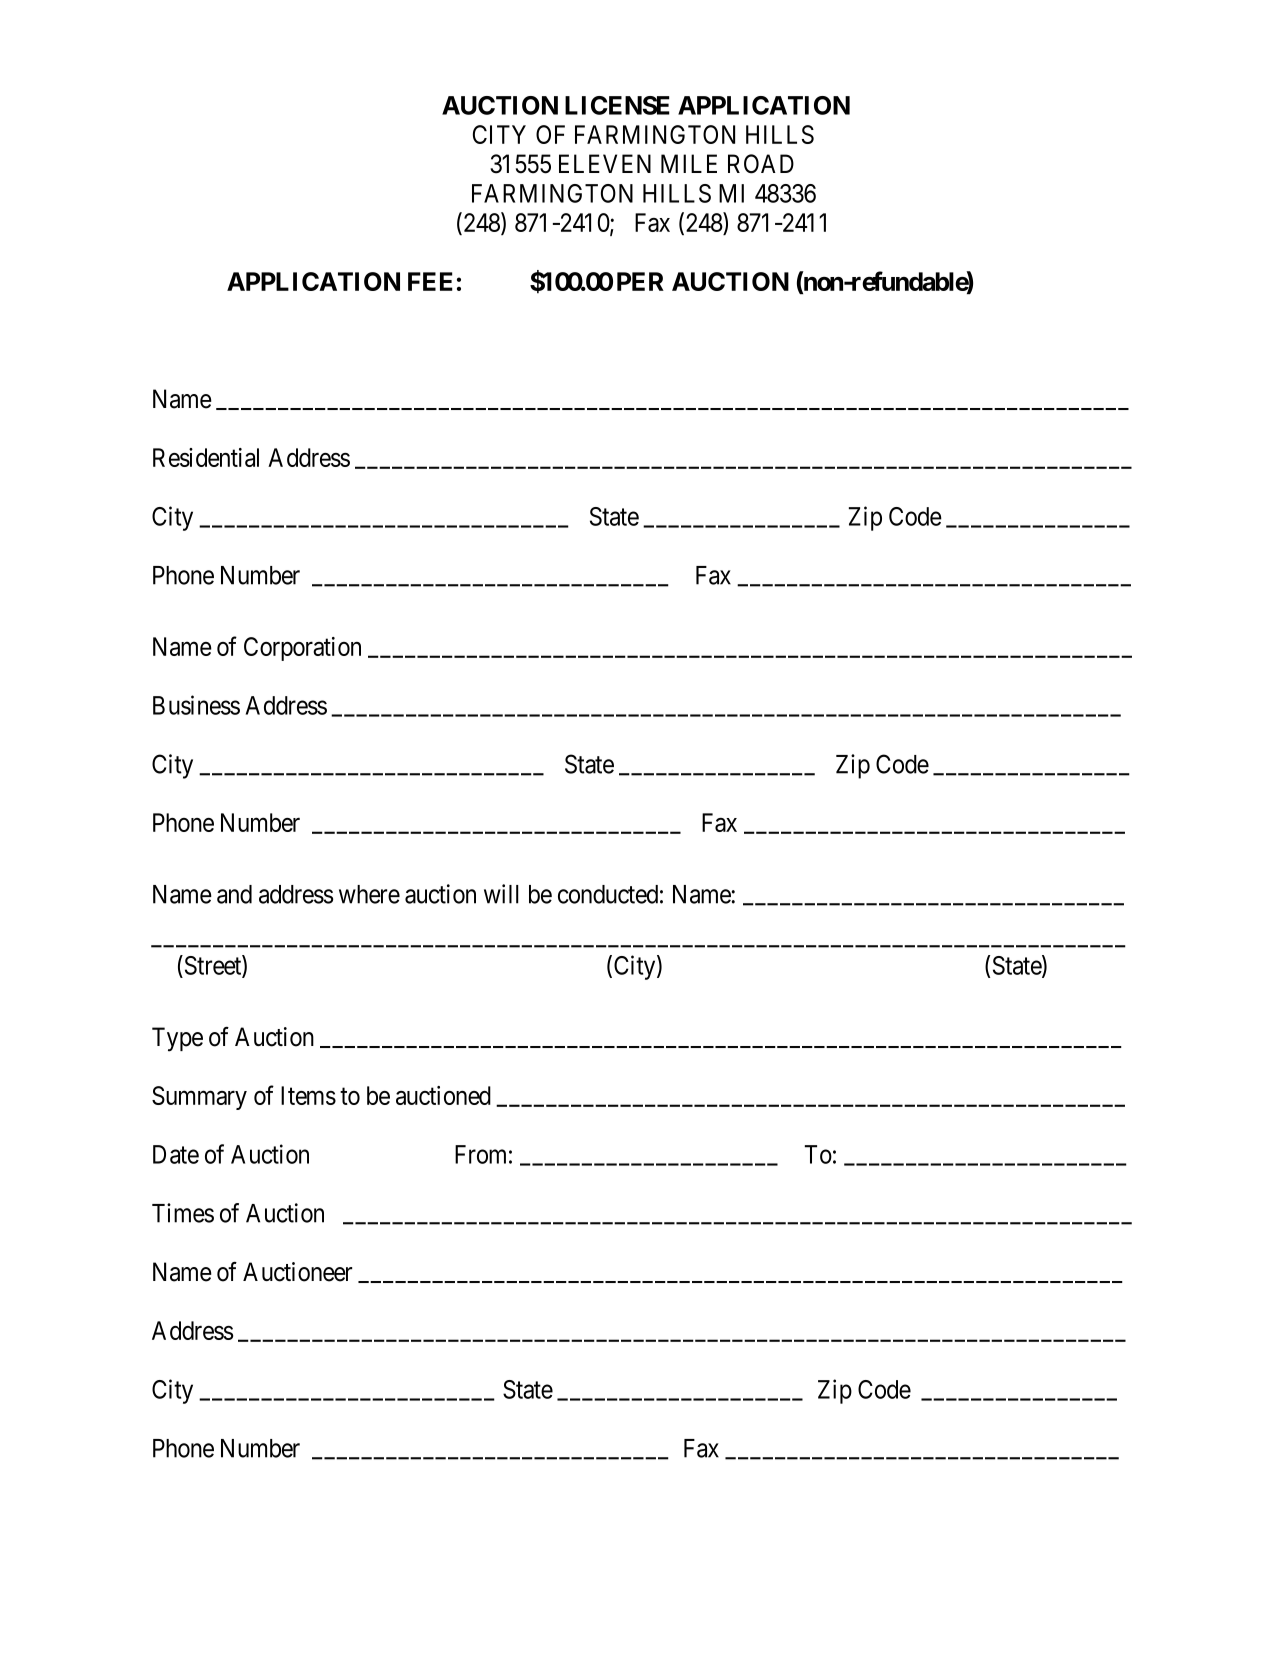 This document has width=1286, height=1664. Describe the element at coordinates (308, 1095) in the document. I see `Items` at that location.
